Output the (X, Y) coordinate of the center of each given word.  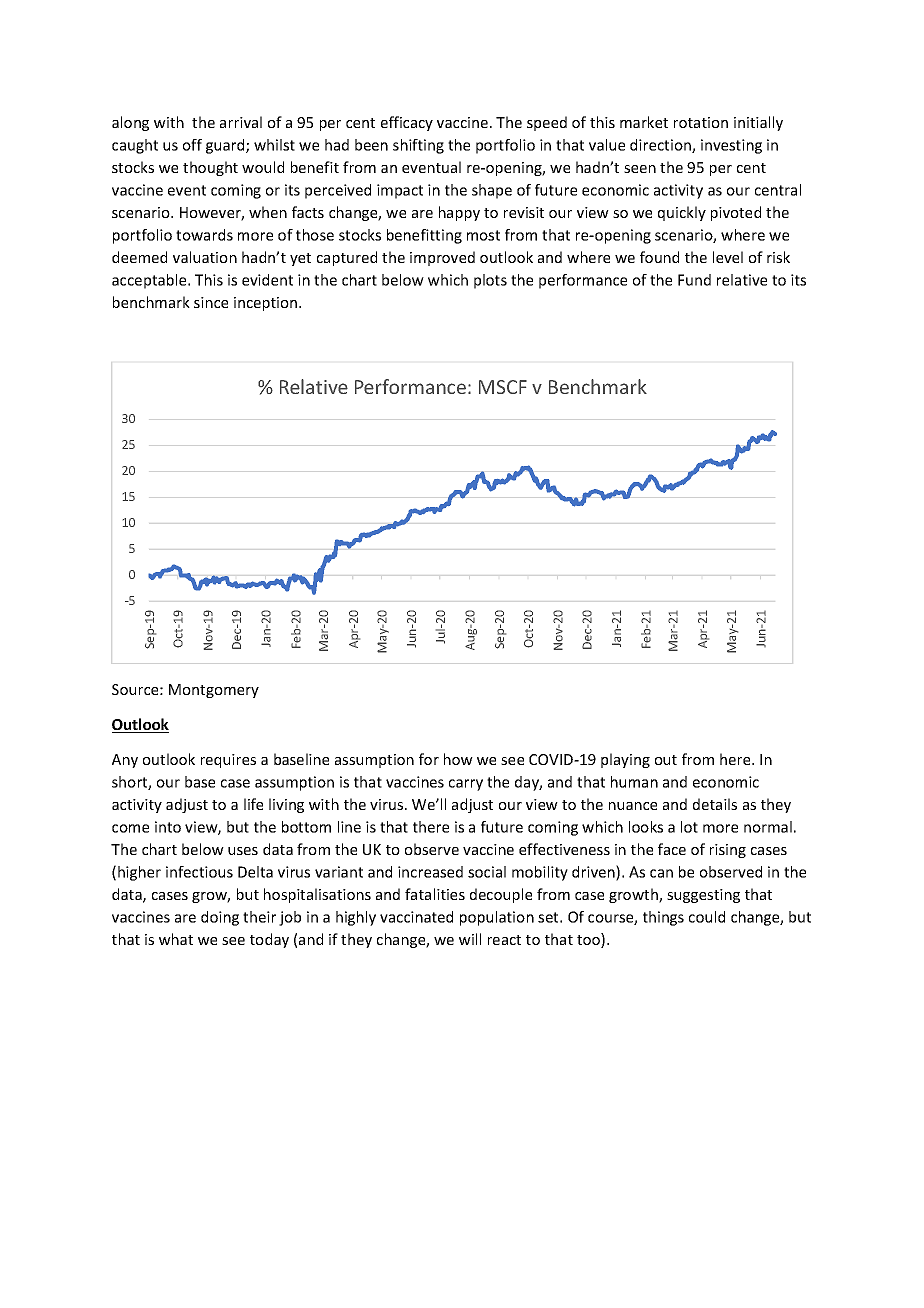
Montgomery (214, 691)
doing (220, 918)
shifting (418, 146)
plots (490, 281)
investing (731, 146)
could (707, 917)
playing (625, 760)
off (192, 145)
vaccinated (416, 917)
